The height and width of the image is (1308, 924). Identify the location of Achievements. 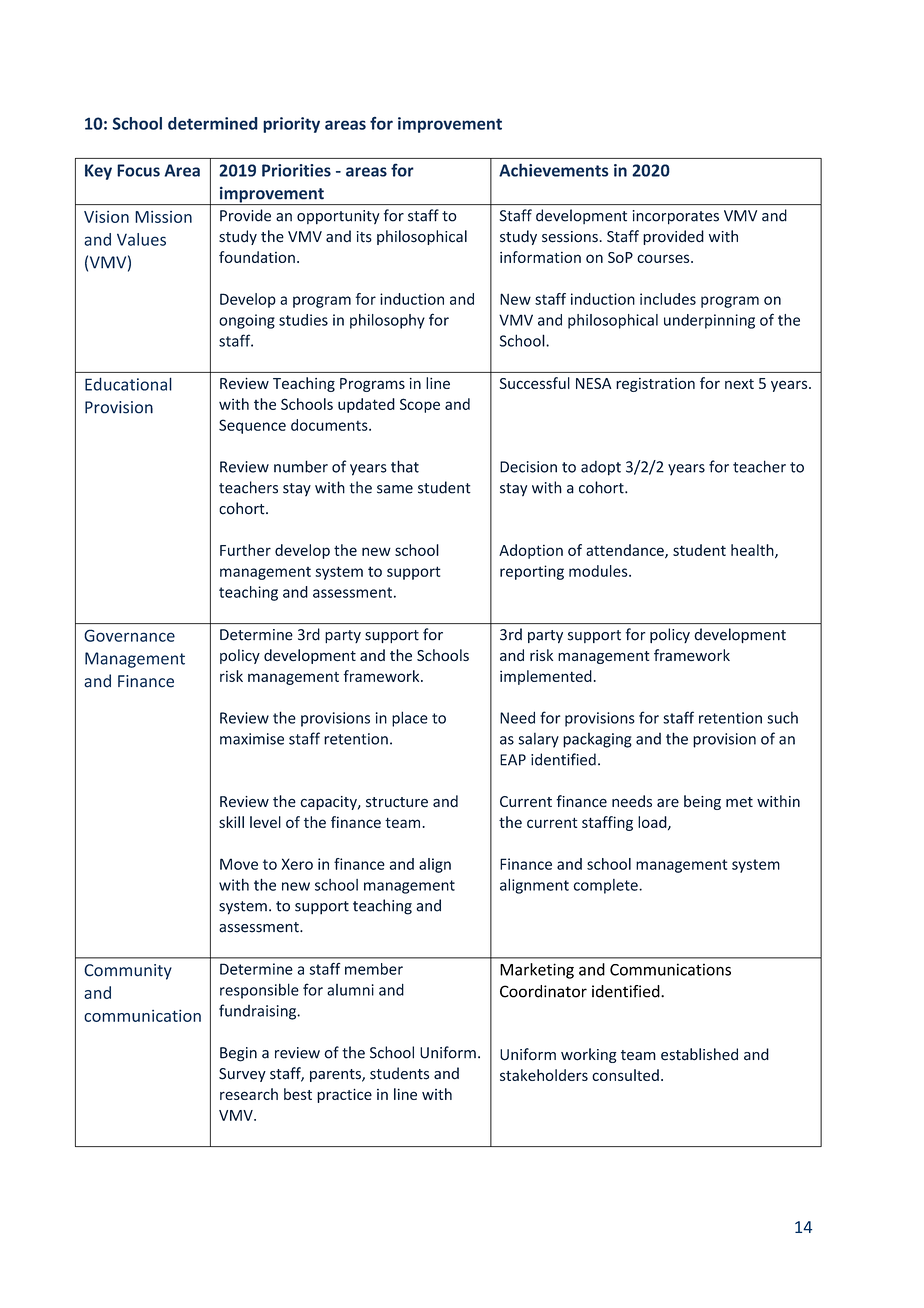
(554, 170).
